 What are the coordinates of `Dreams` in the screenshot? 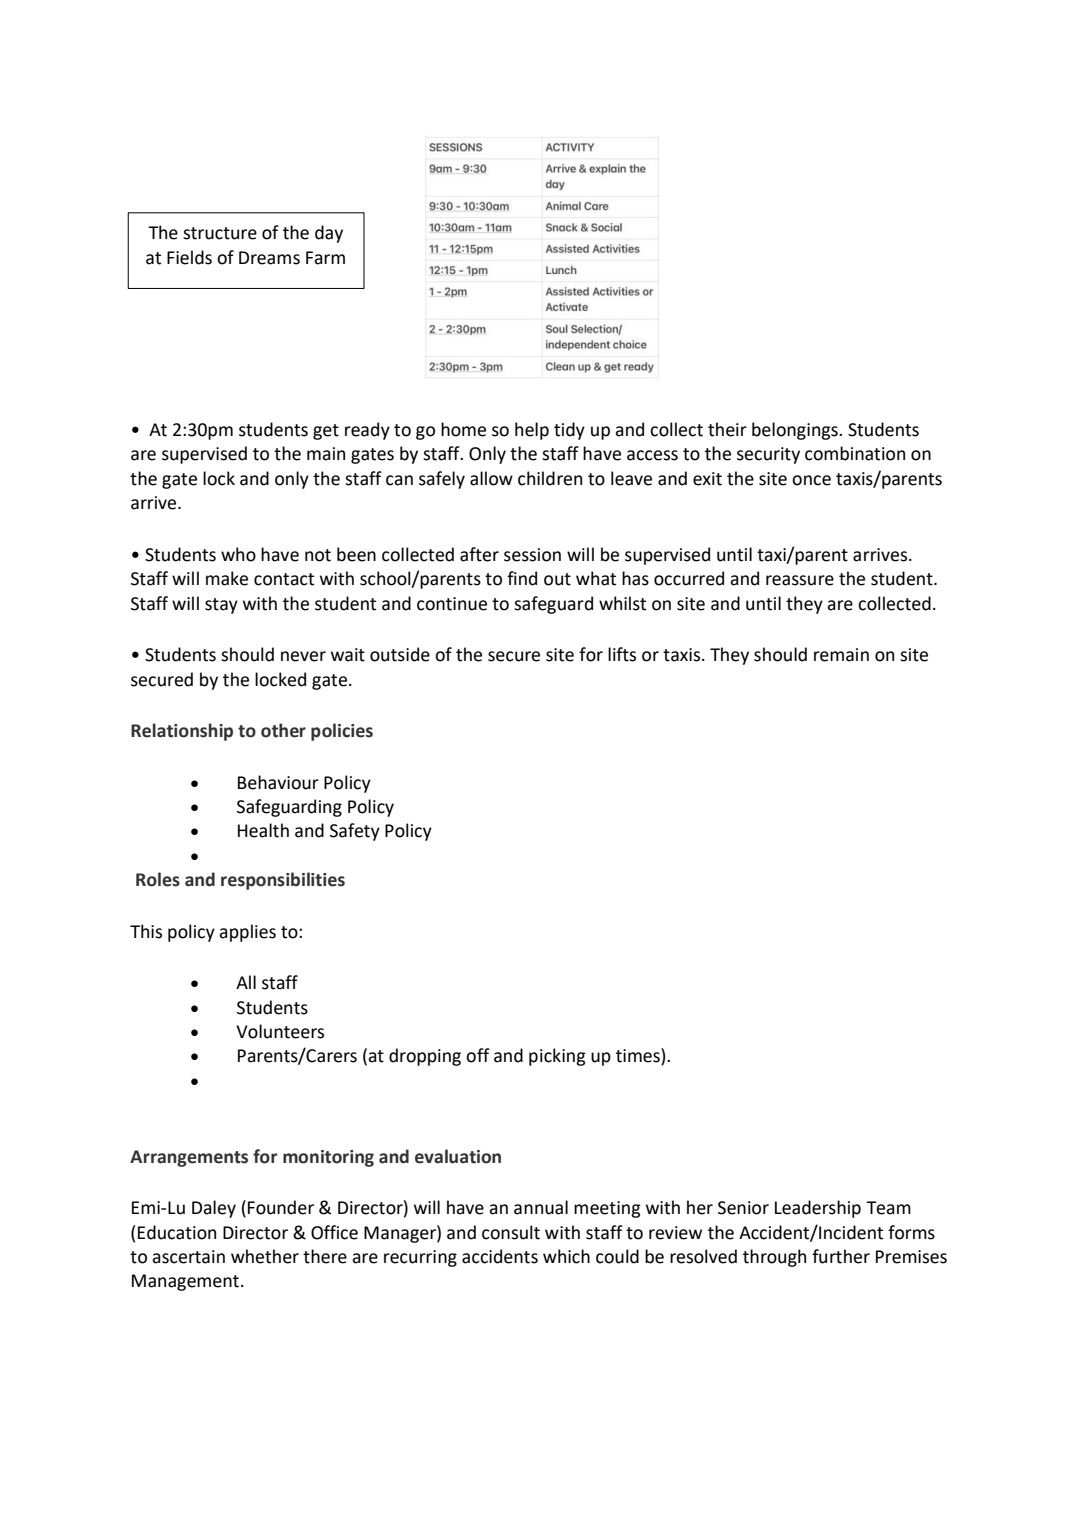 It's located at (269, 258).
